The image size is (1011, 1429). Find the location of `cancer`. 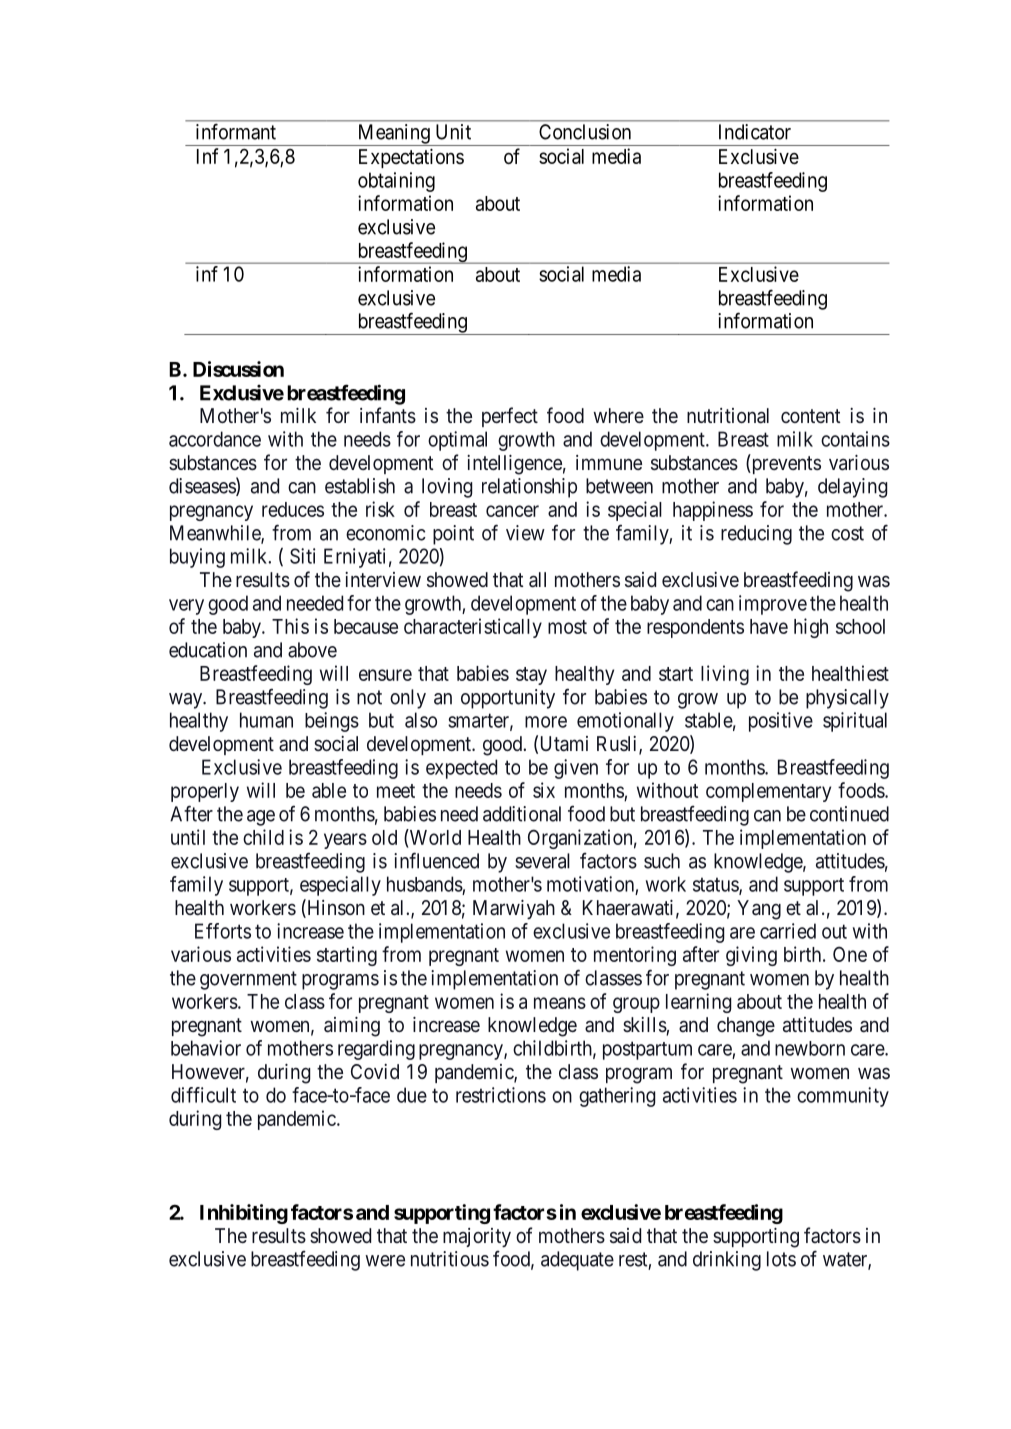

cancer is located at coordinates (512, 511).
